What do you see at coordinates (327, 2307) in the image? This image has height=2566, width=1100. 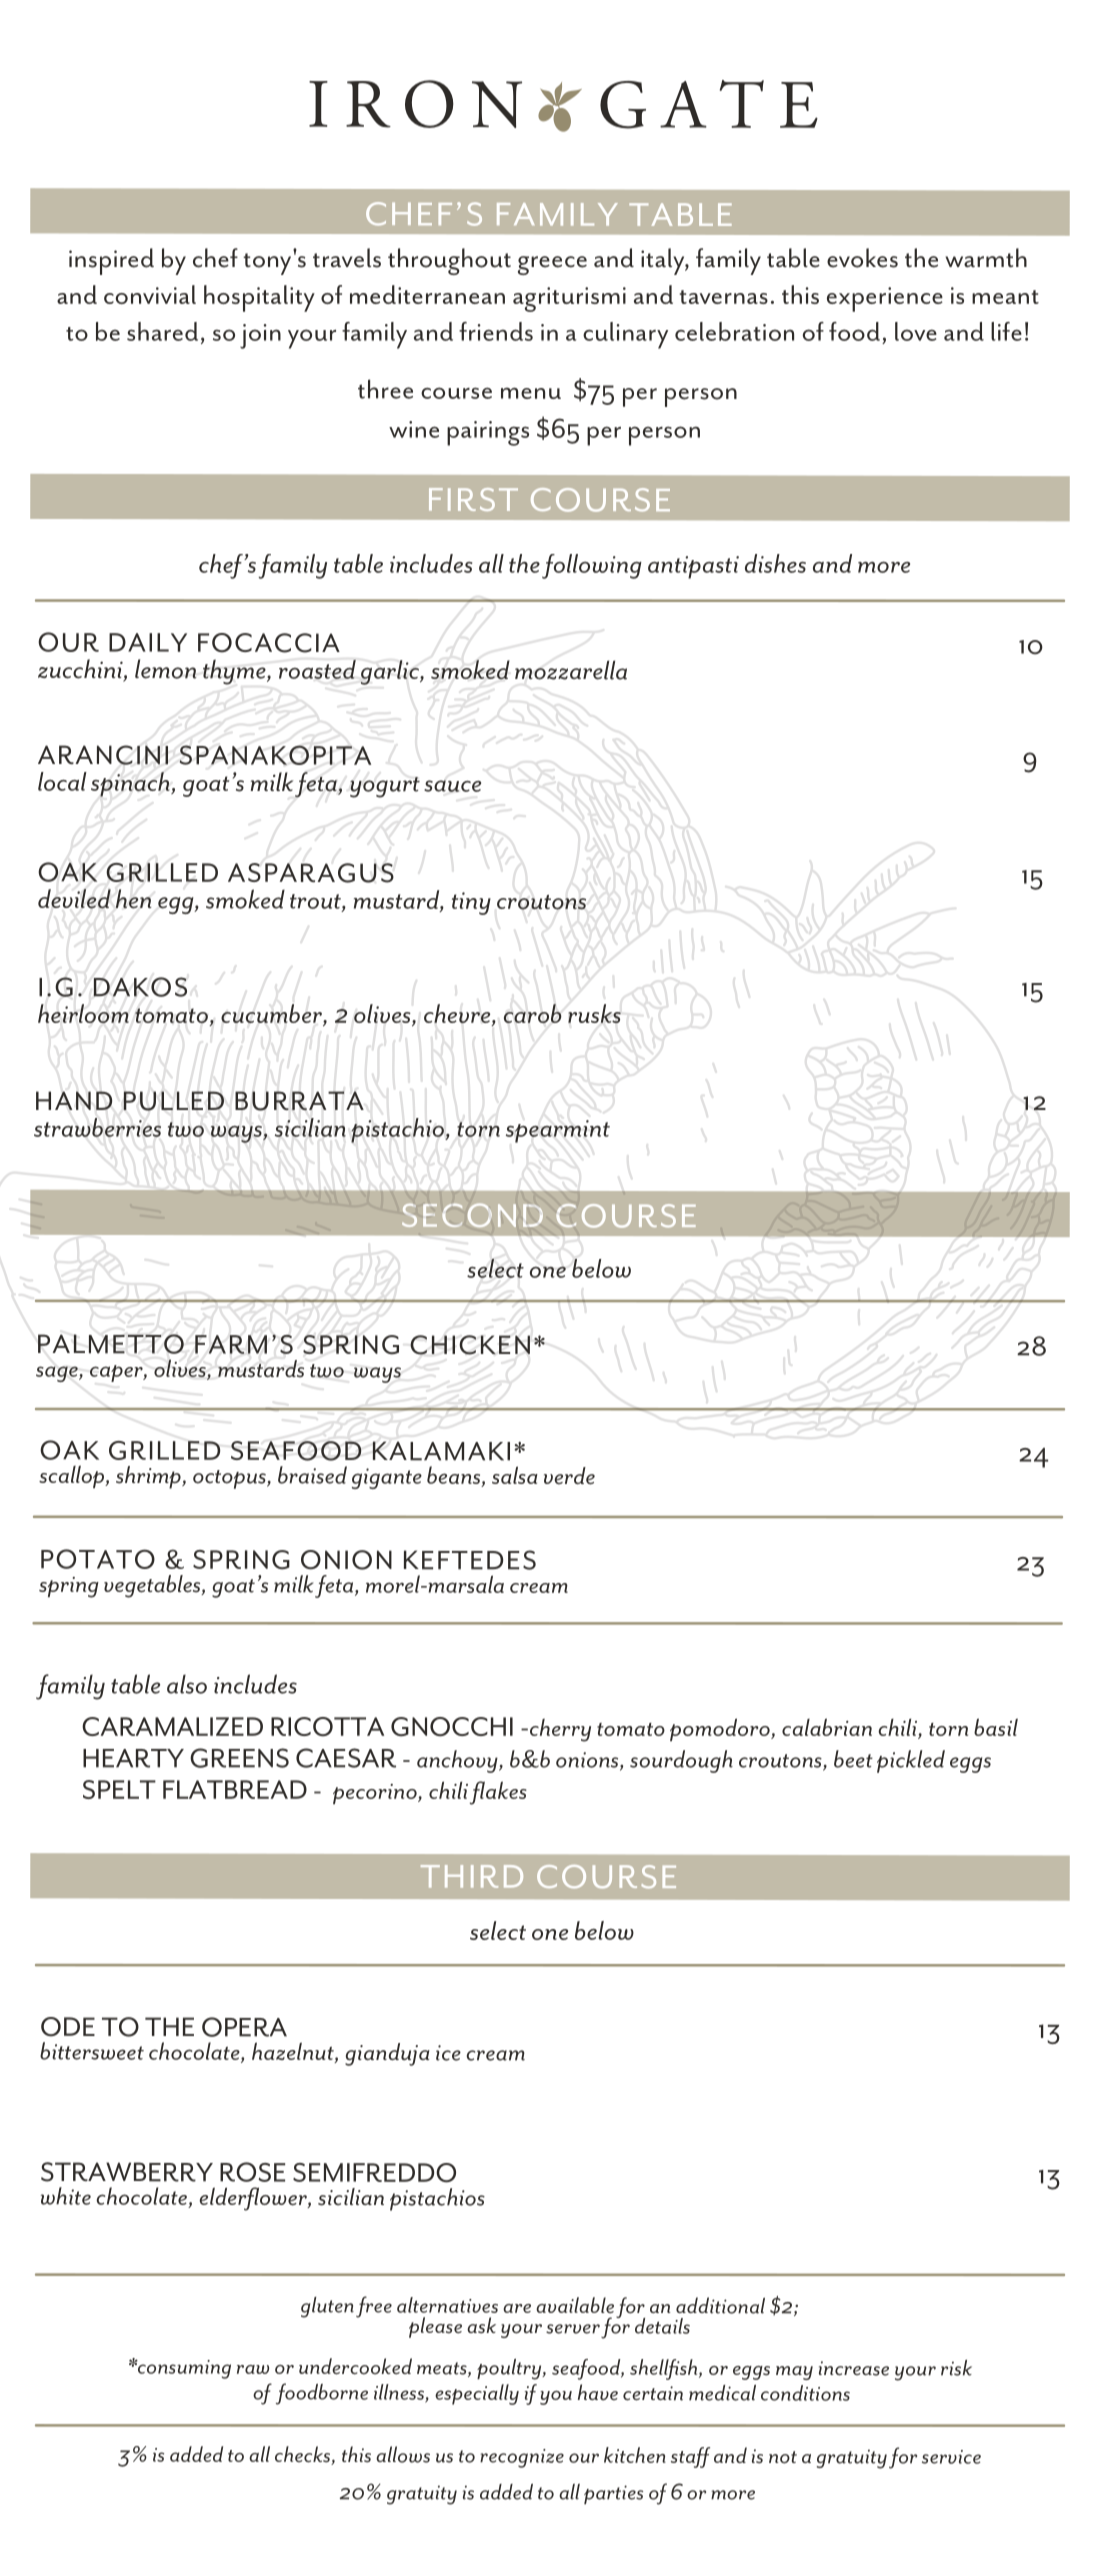 I see `gluten` at bounding box center [327, 2307].
